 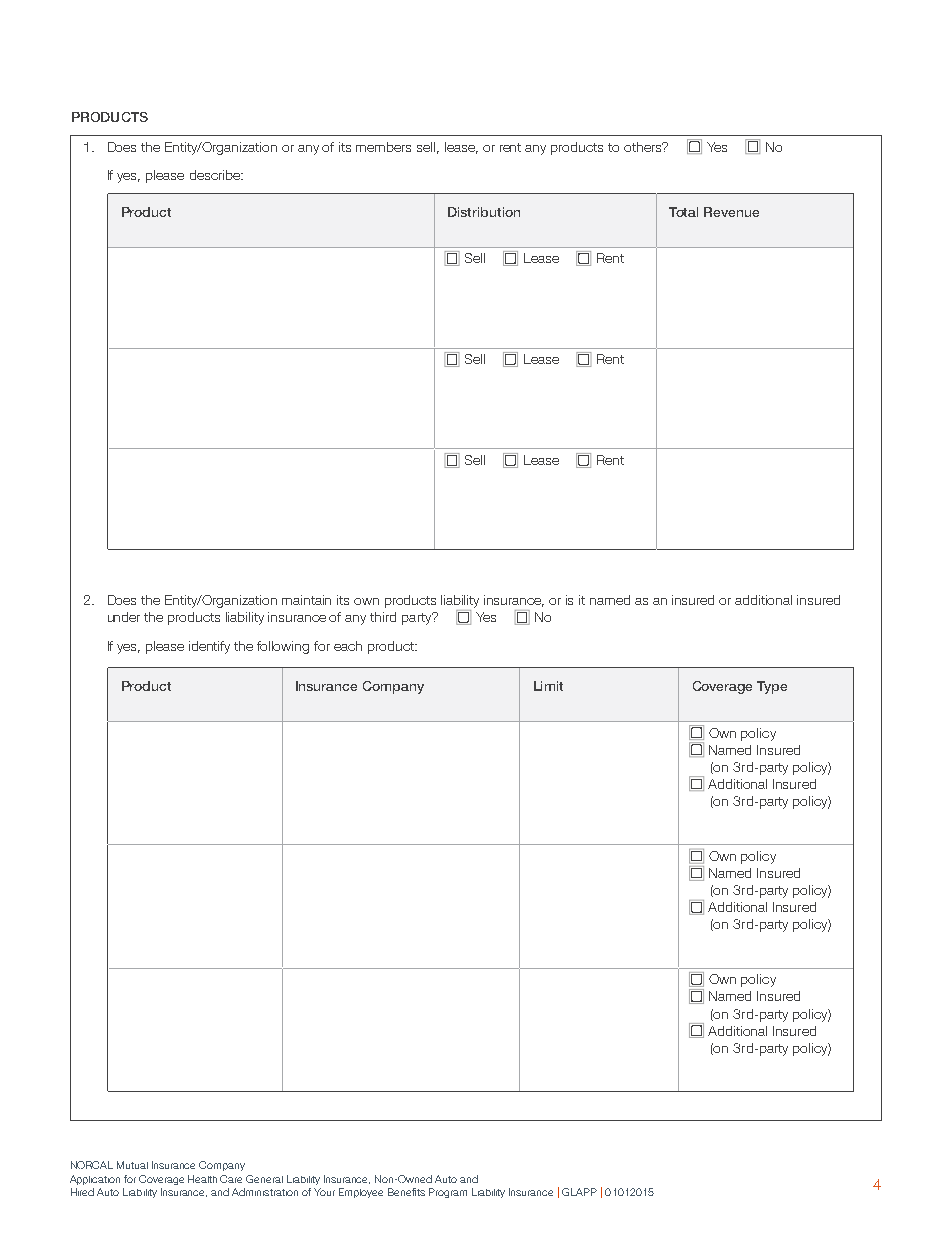 What do you see at coordinates (548, 686) in the document?
I see `Limit` at bounding box center [548, 686].
